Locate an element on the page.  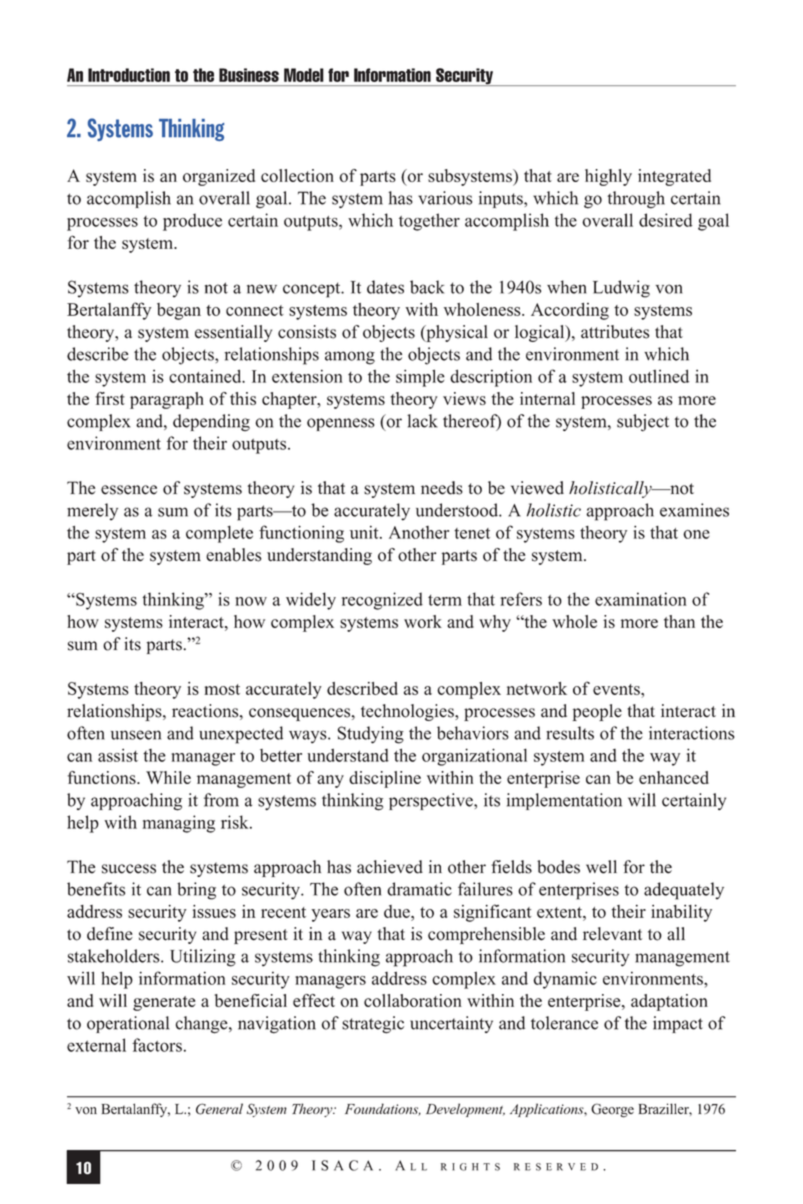
Model is located at coordinates (304, 75).
